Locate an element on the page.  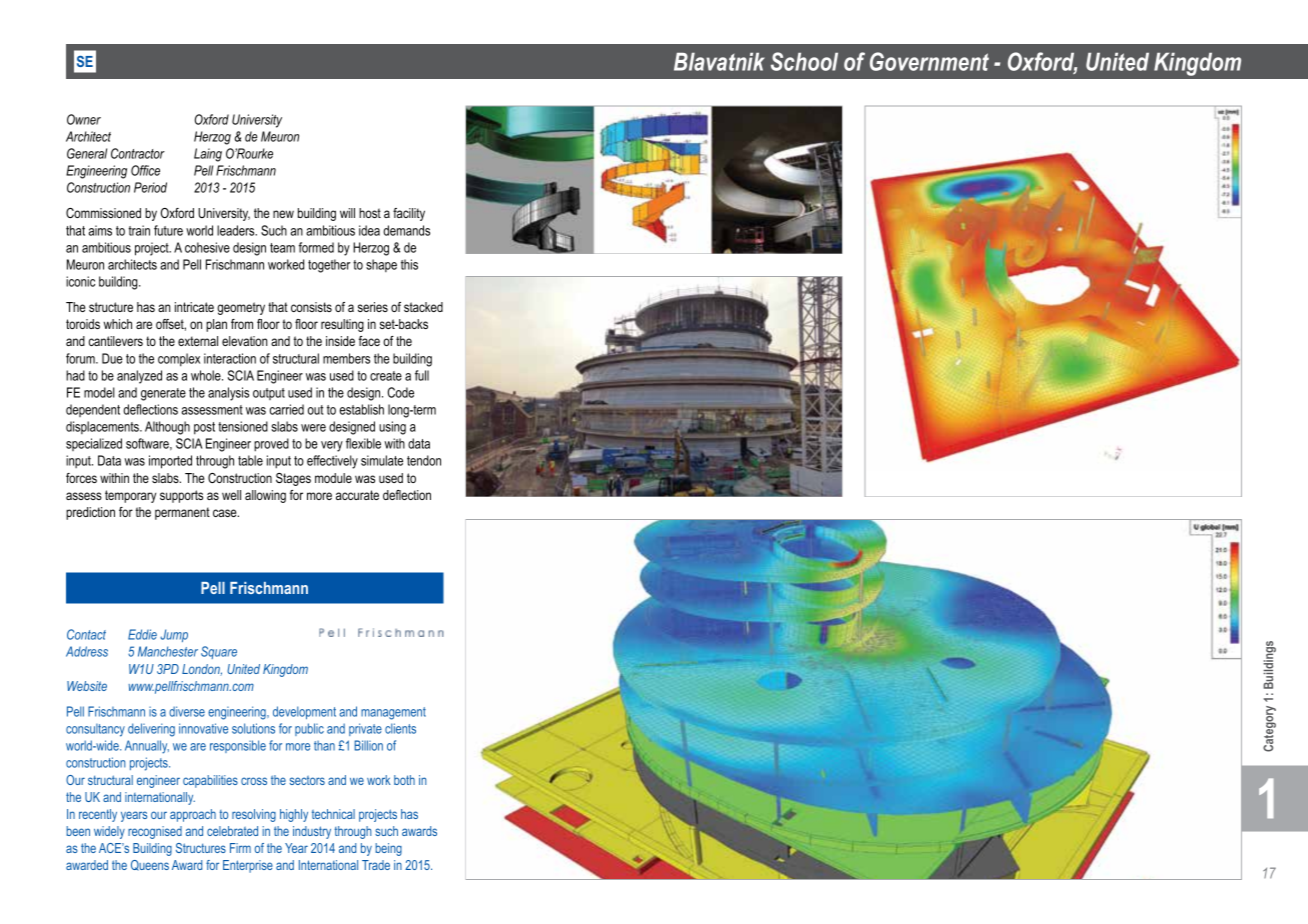
Due is located at coordinates (112, 358).
